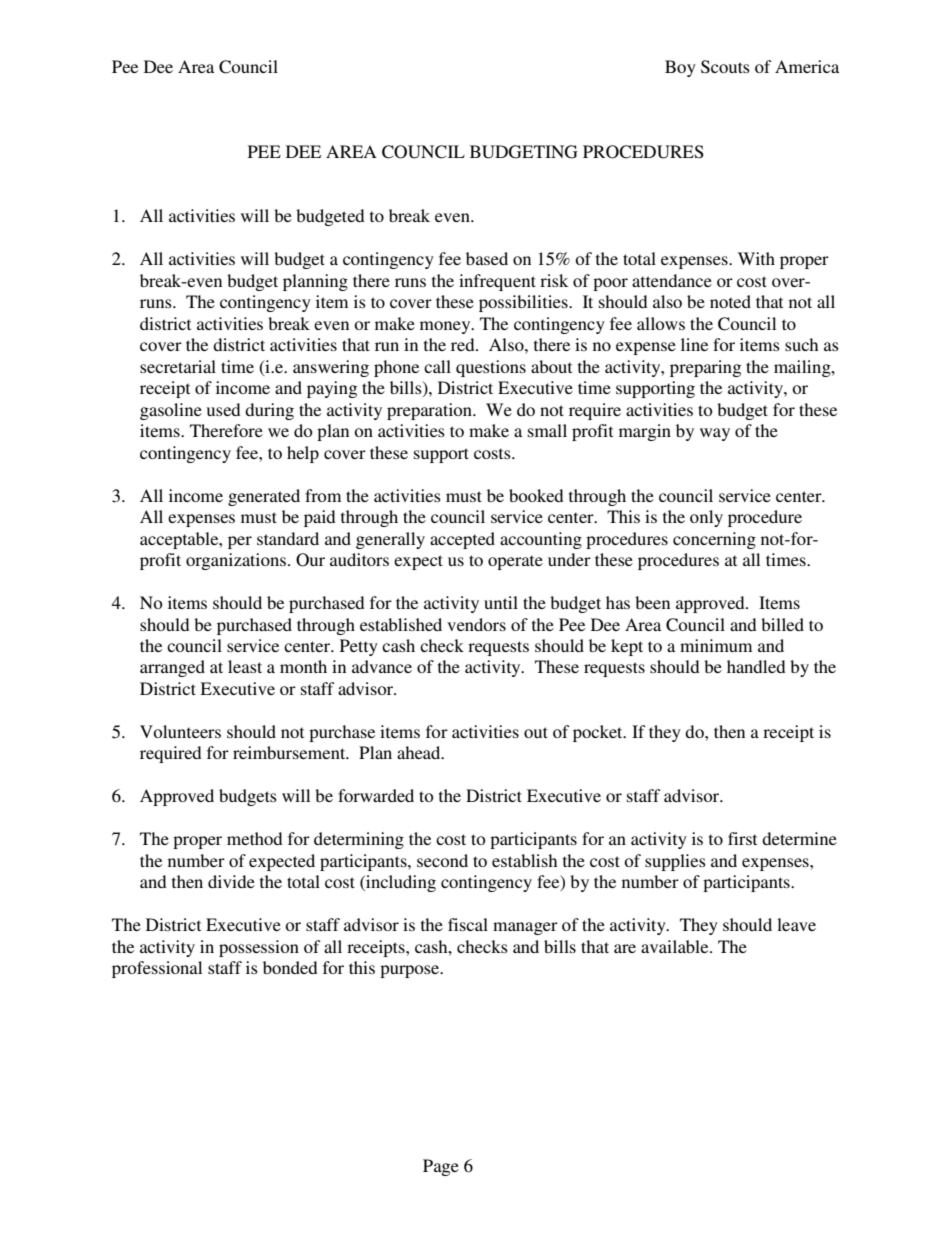 The height and width of the screenshot is (1233, 952). I want to click on based, so click(487, 258).
